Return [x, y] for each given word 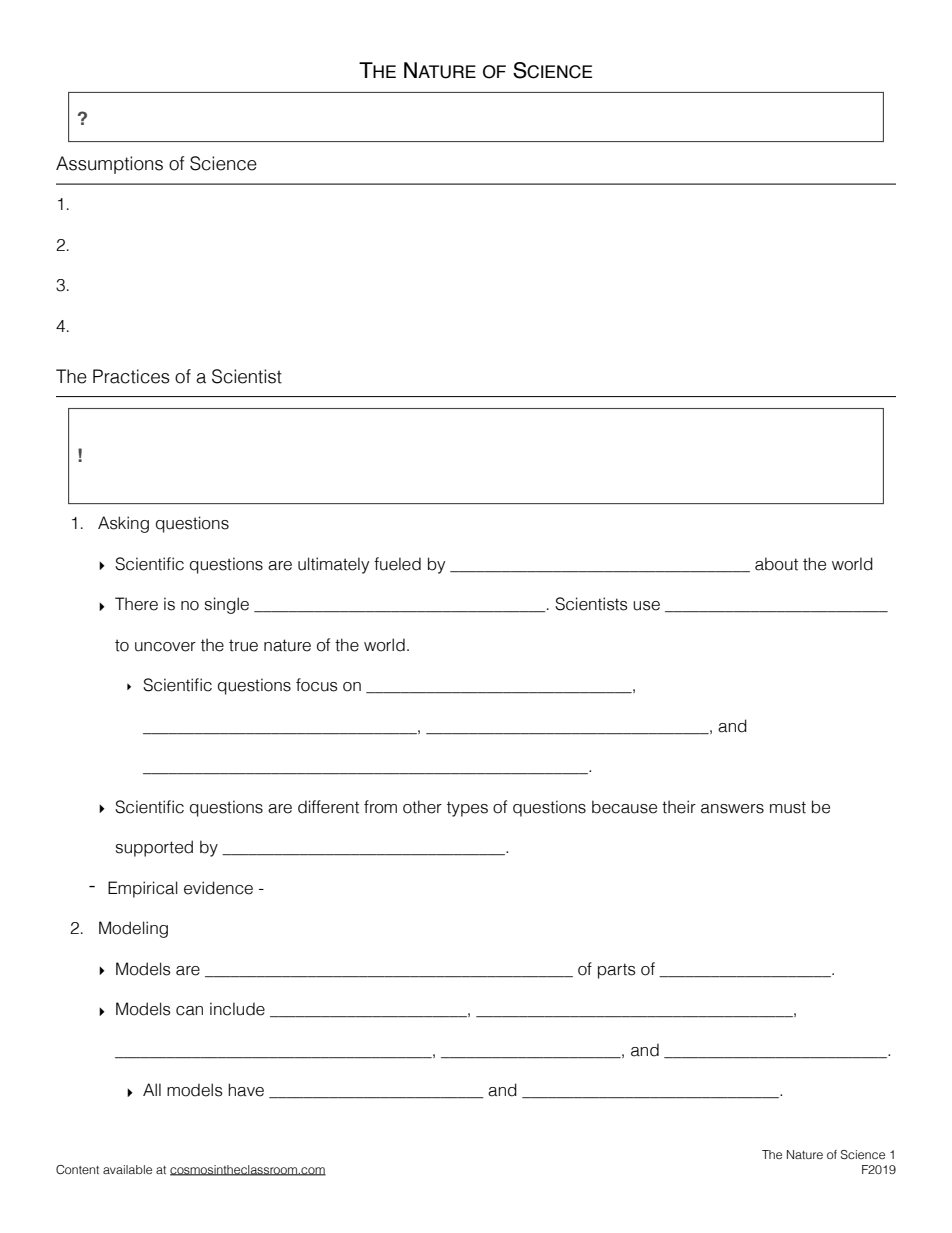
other [422, 807]
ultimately [333, 565]
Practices [131, 376]
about [776, 564]
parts [617, 971]
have [246, 1090]
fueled [397, 564]
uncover [165, 647]
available [127, 1169]
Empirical [143, 889]
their [679, 807]
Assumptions [109, 165]
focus [317, 685]
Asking [123, 524]
